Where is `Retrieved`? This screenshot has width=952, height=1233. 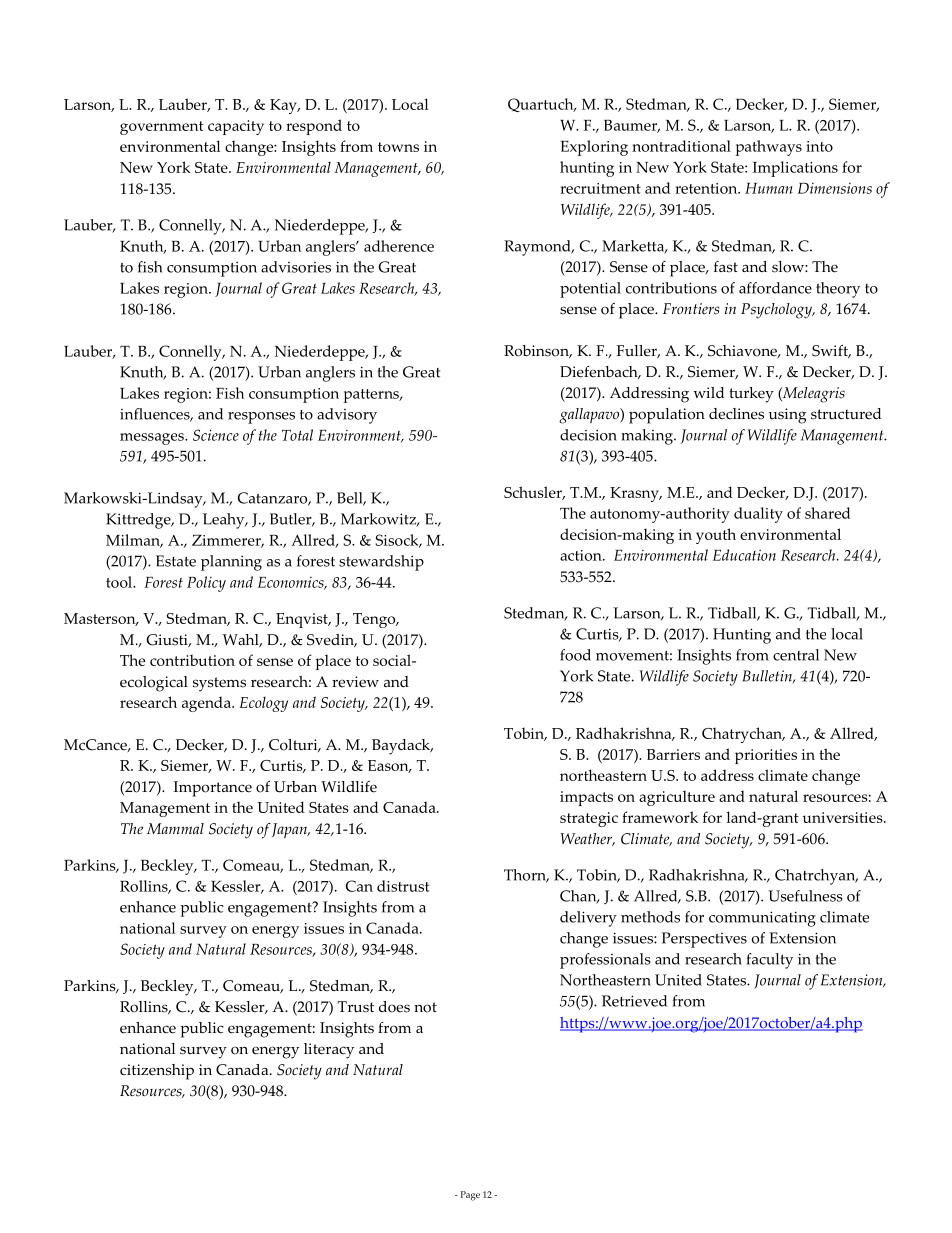
Retrieved is located at coordinates (634, 1001).
